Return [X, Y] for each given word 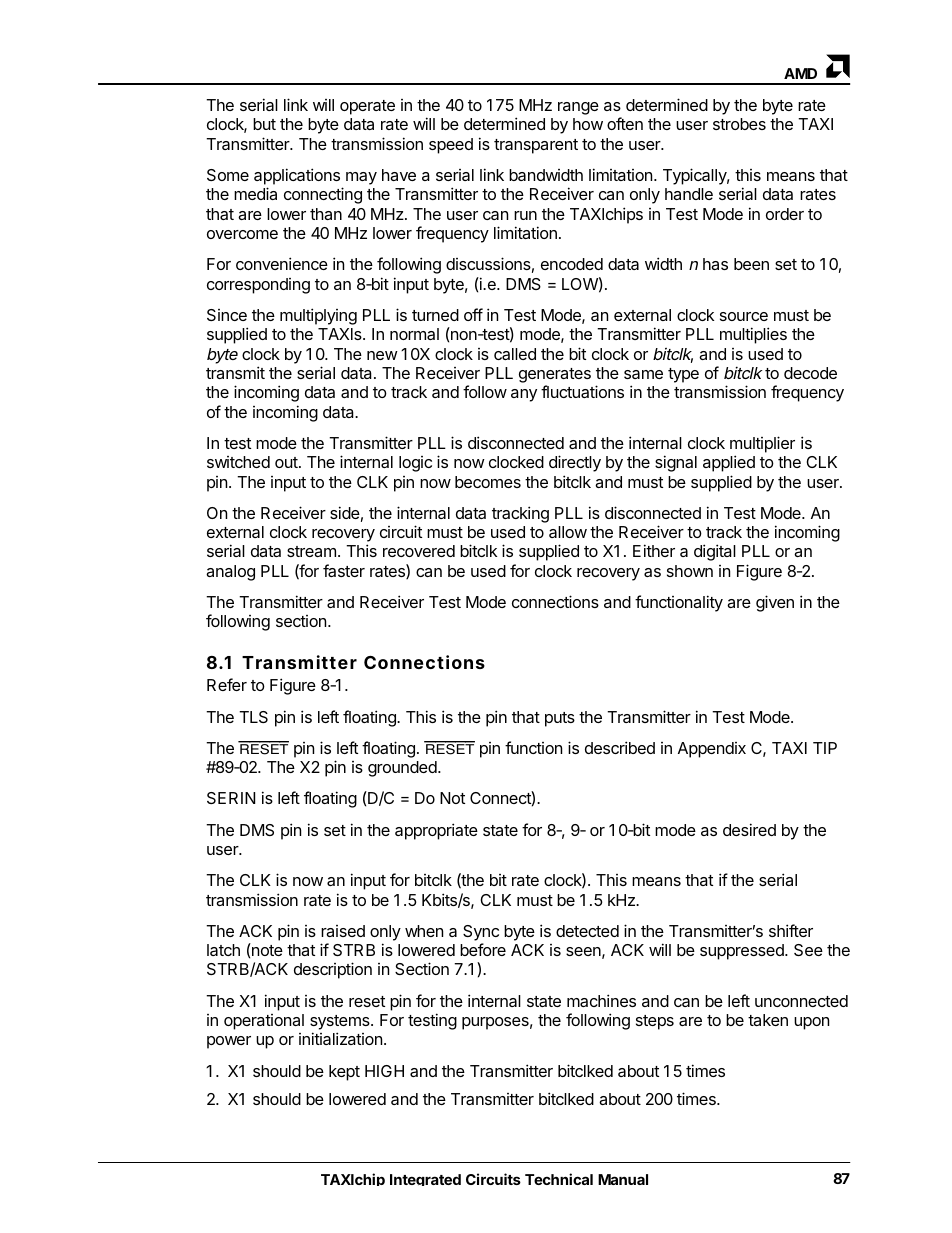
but [264, 124]
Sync [481, 933]
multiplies [753, 335]
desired [749, 829]
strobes [739, 124]
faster [344, 570]
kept [344, 1073]
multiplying [318, 316]
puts [560, 719]
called [515, 354]
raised [343, 931]
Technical [559, 1179]
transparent [536, 146]
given [775, 603]
